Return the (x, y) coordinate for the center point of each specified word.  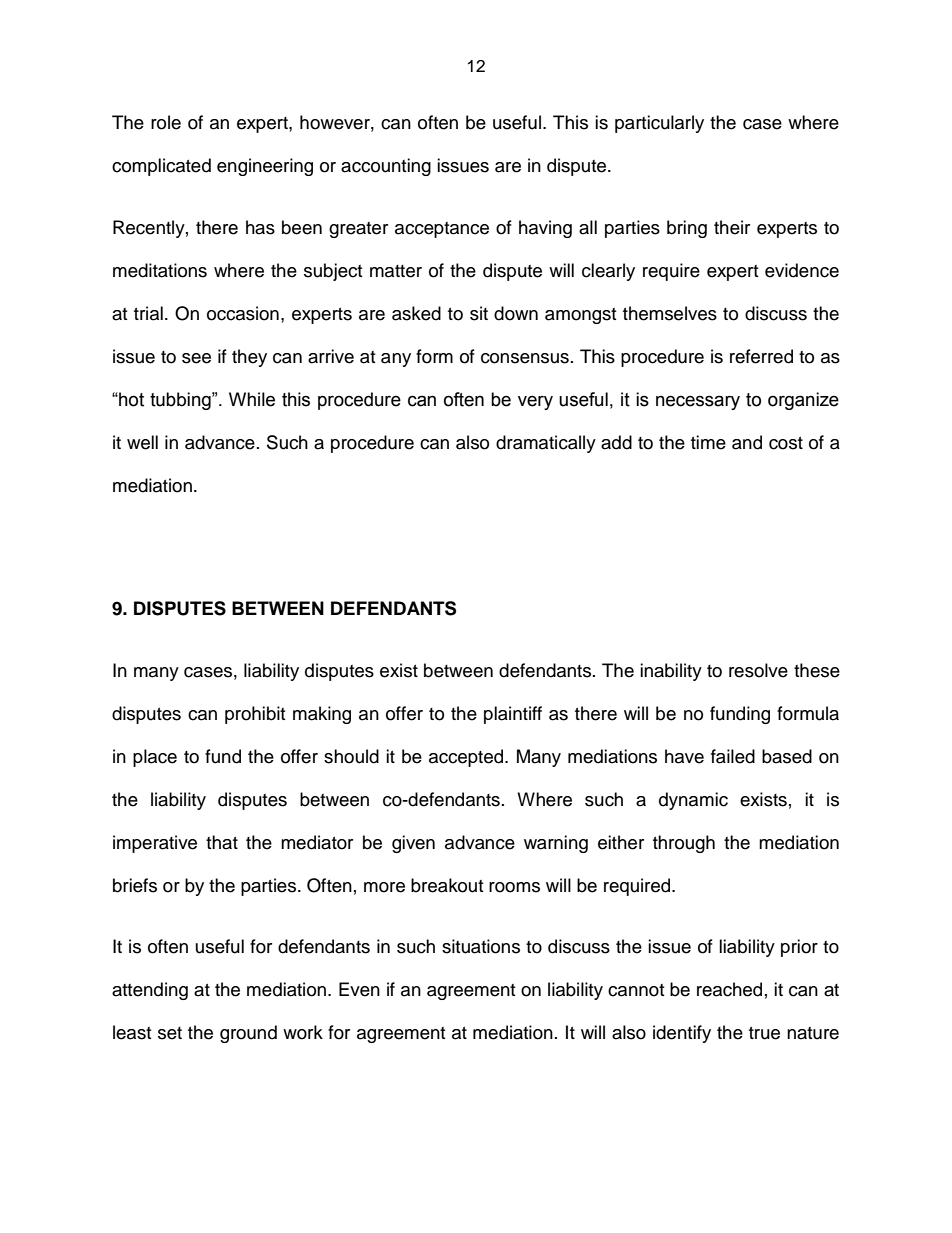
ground (248, 1034)
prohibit (255, 715)
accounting (386, 167)
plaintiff (513, 715)
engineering (265, 167)
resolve (758, 670)
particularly (659, 124)
